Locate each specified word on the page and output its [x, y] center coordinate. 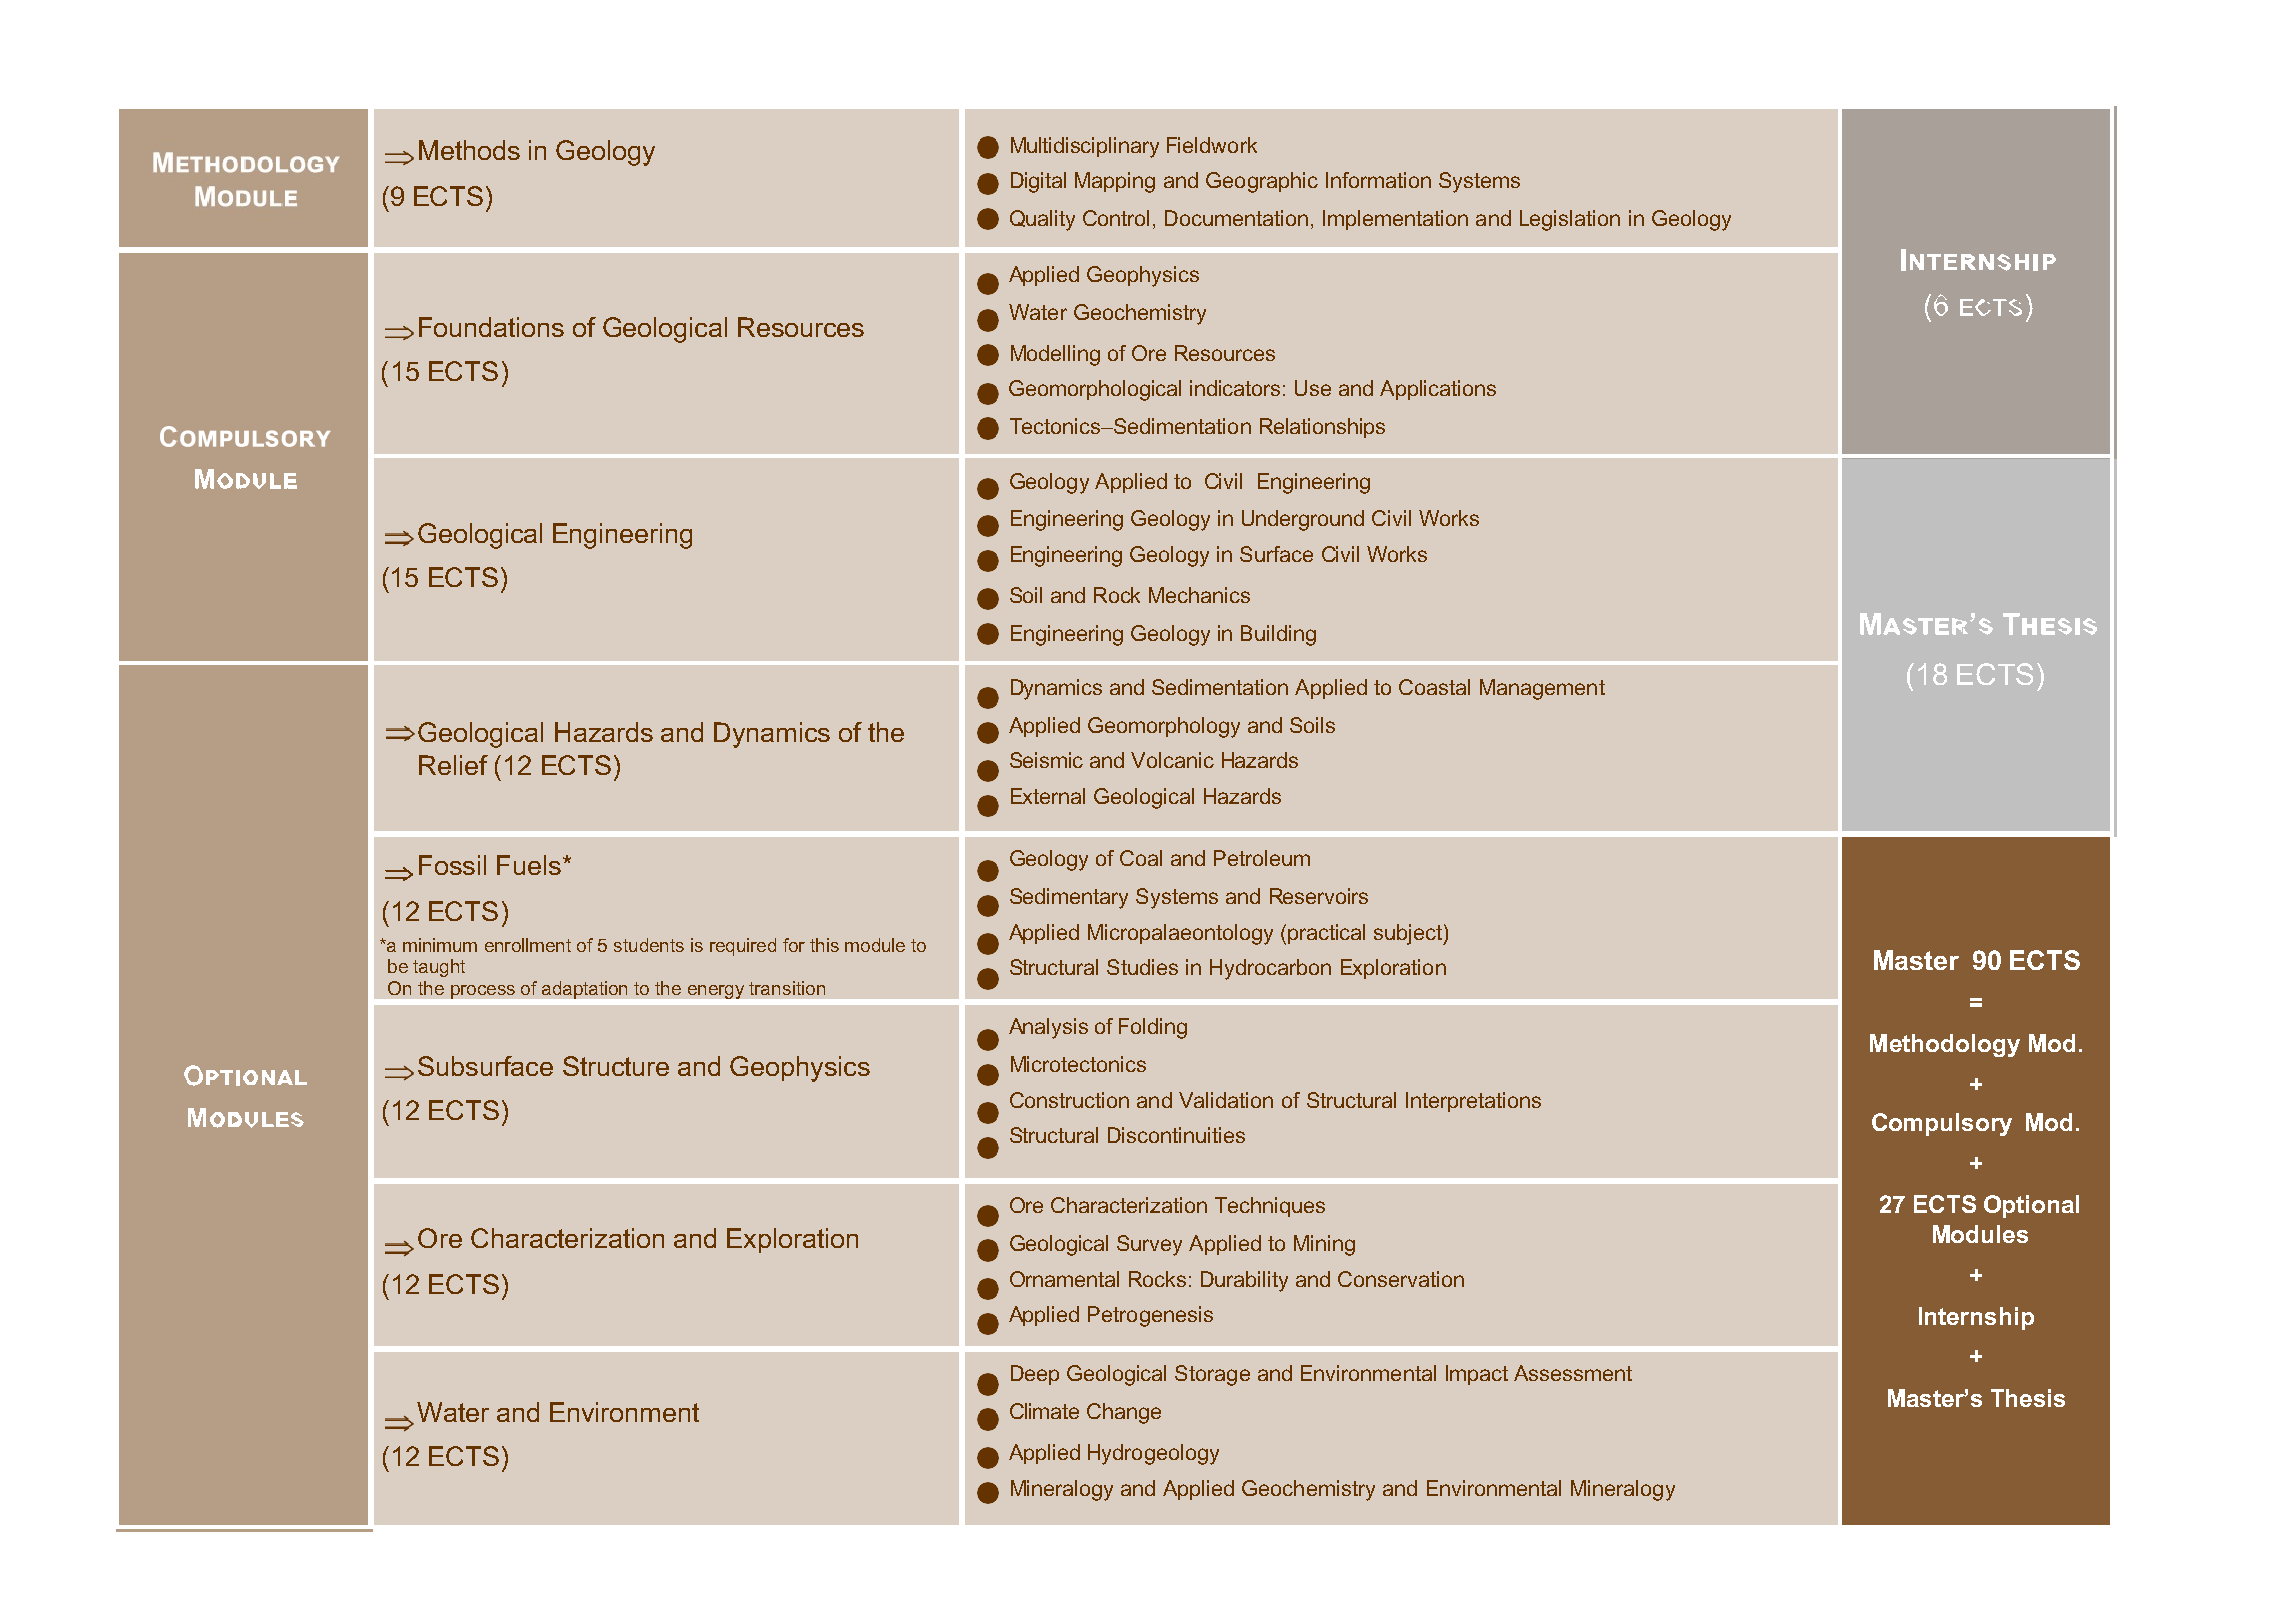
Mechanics [1199, 595]
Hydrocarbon [1270, 969]
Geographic [1262, 182]
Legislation [1570, 220]
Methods [469, 150]
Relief [453, 765]
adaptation [584, 990]
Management [1542, 689]
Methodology [1945, 1045]
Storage [1212, 1375]
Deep [1035, 1375]
